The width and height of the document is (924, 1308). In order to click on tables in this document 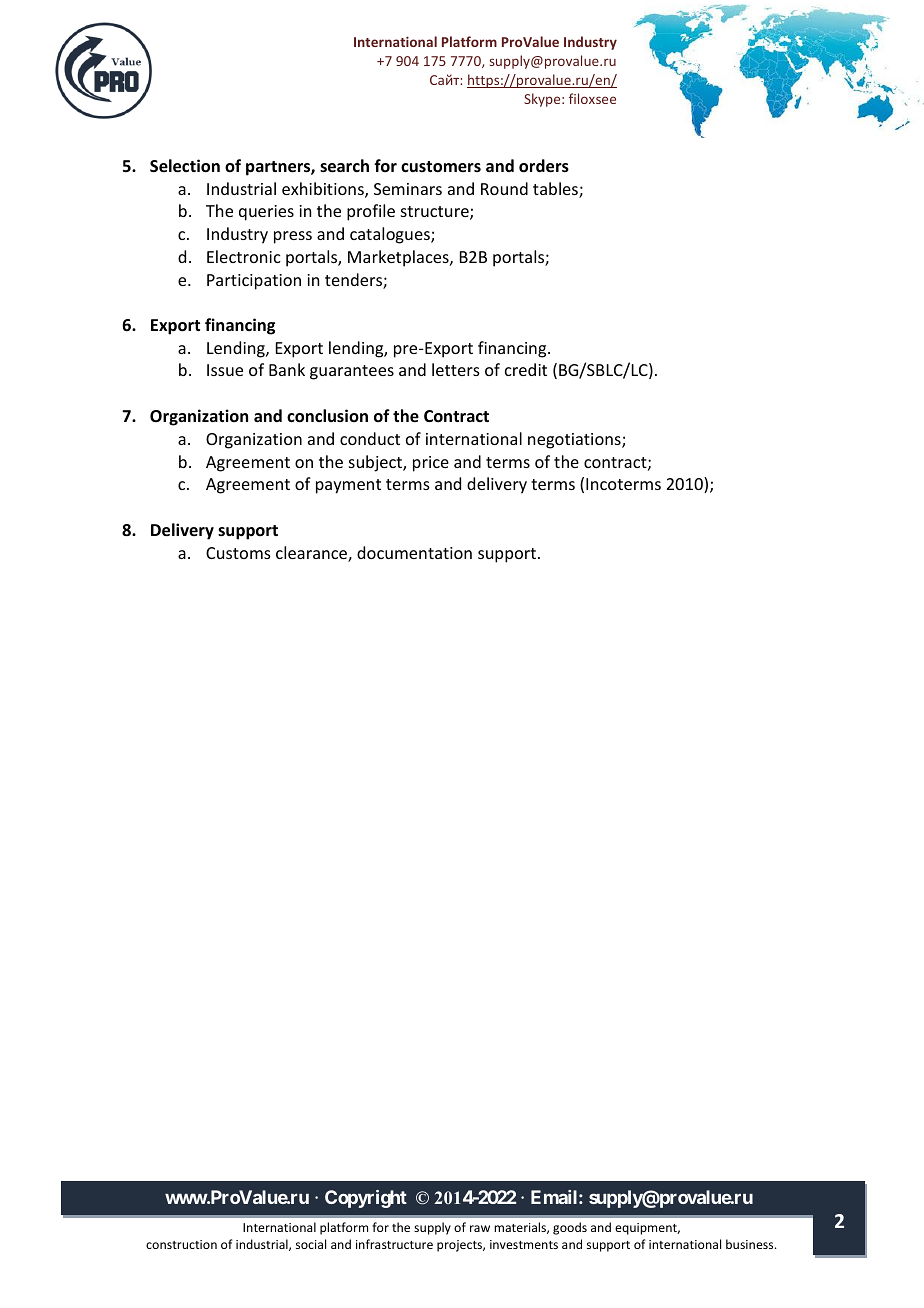, I will do `click(556, 190)`.
